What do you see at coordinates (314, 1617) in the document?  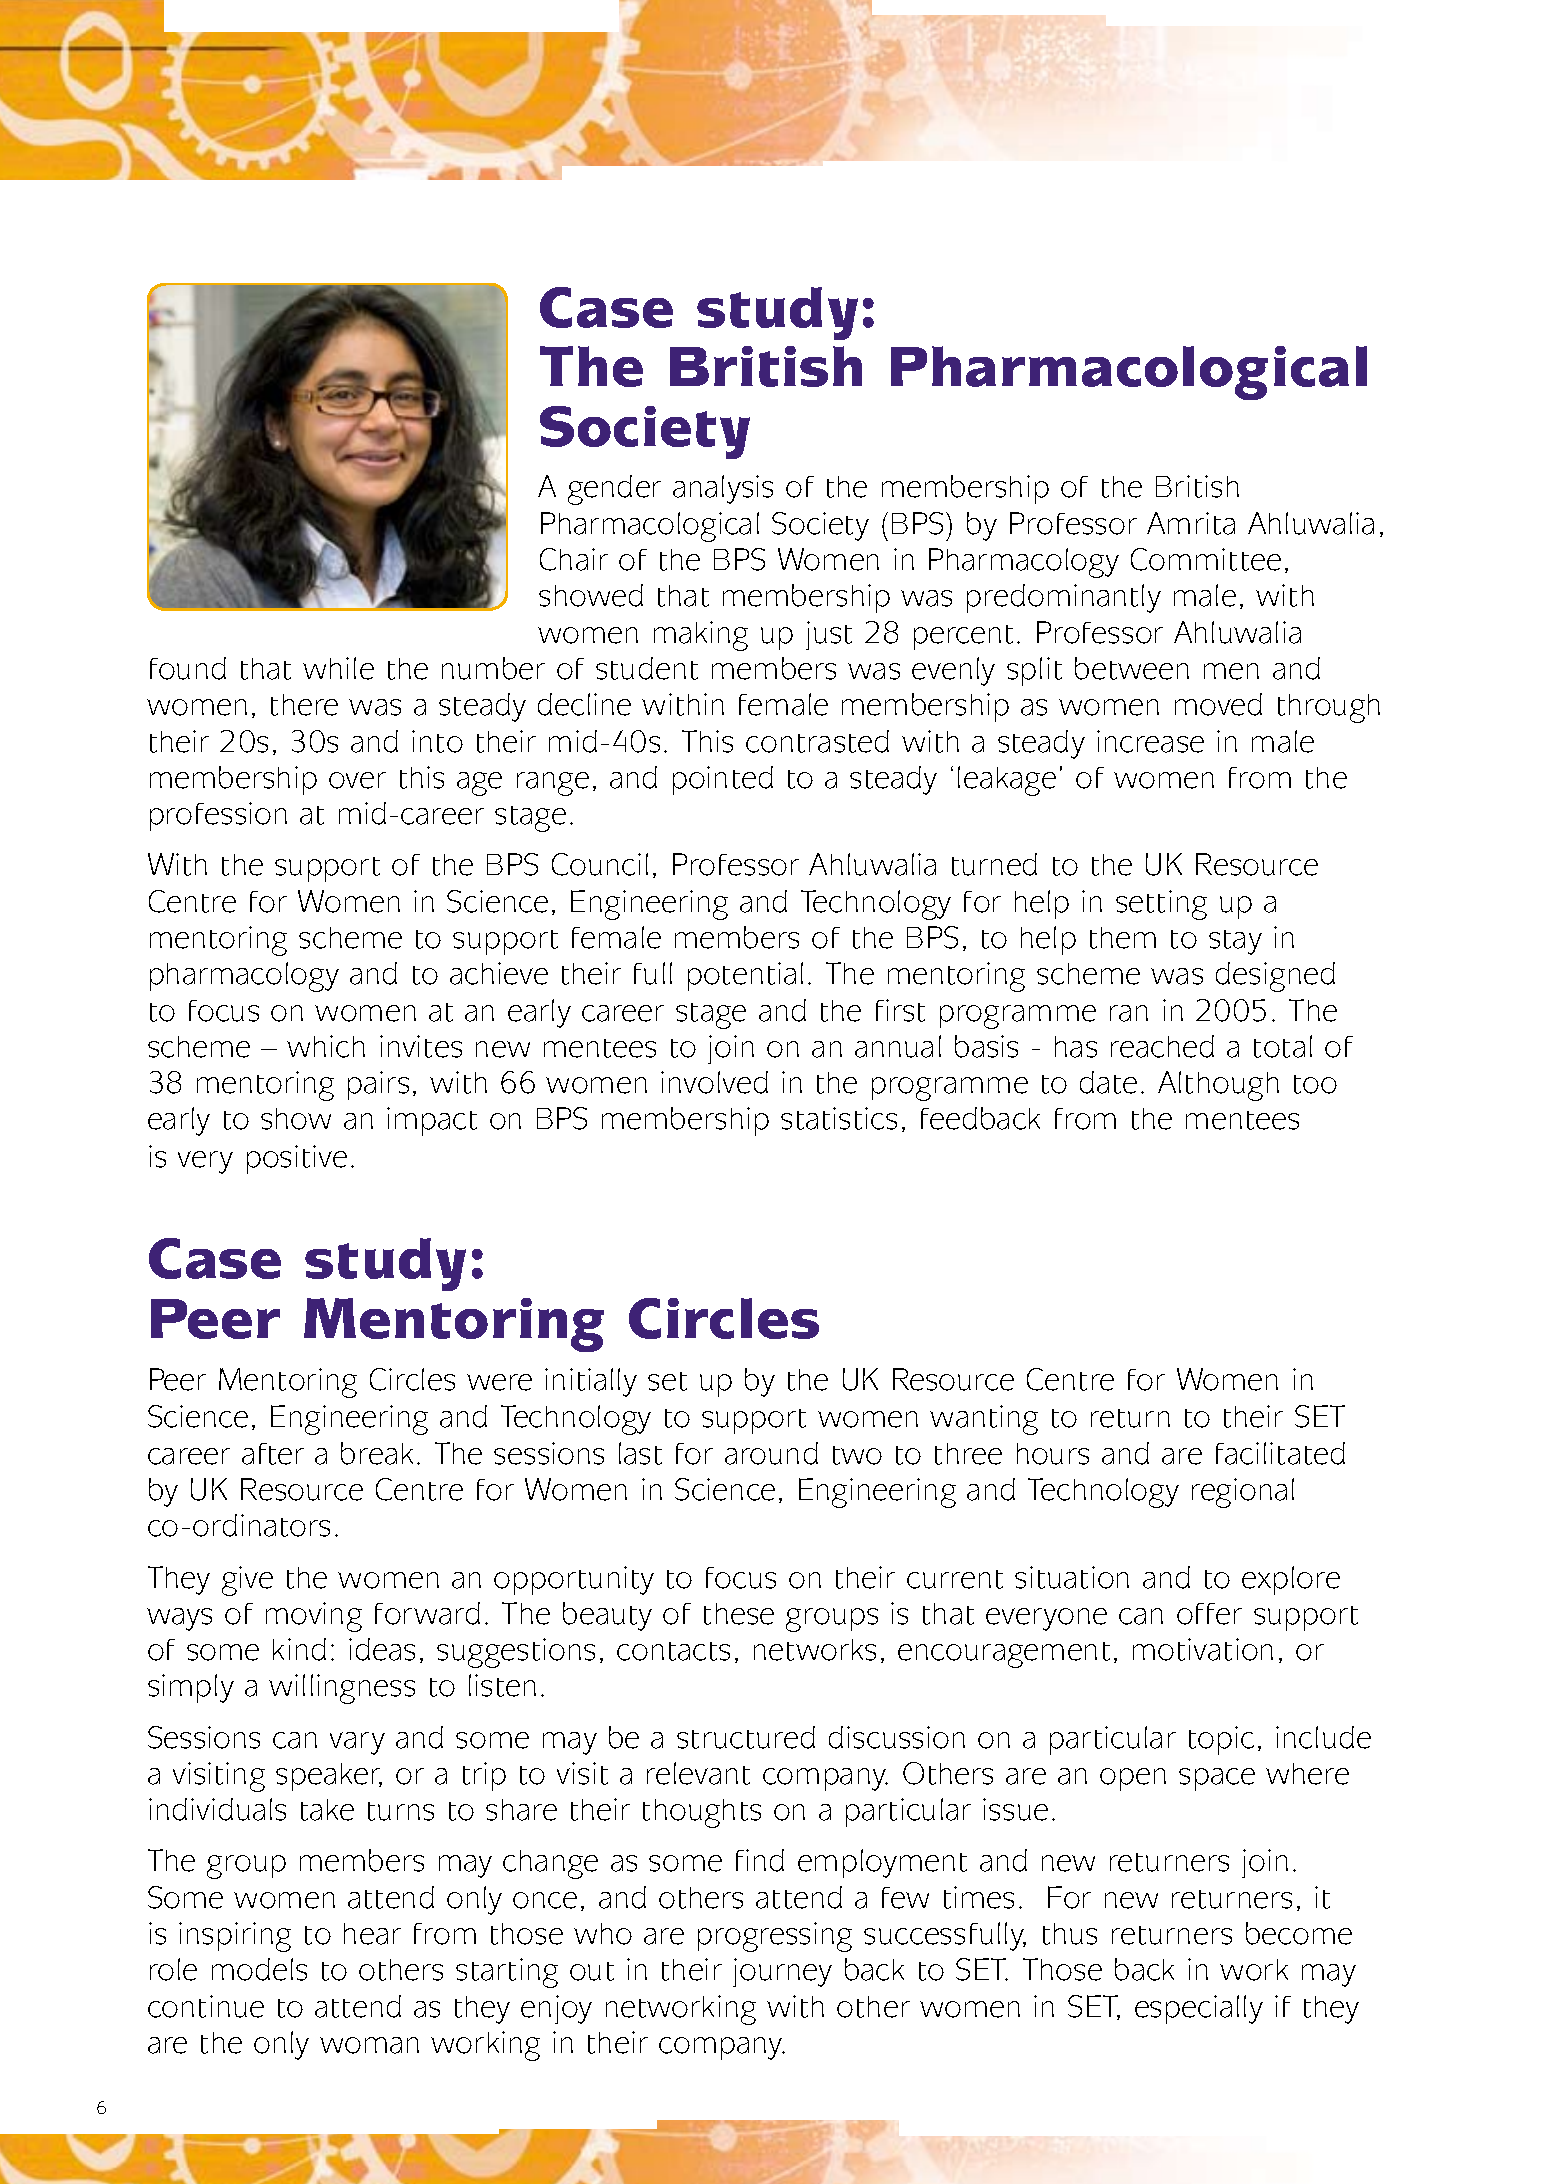 I see `moving` at bounding box center [314, 1617].
